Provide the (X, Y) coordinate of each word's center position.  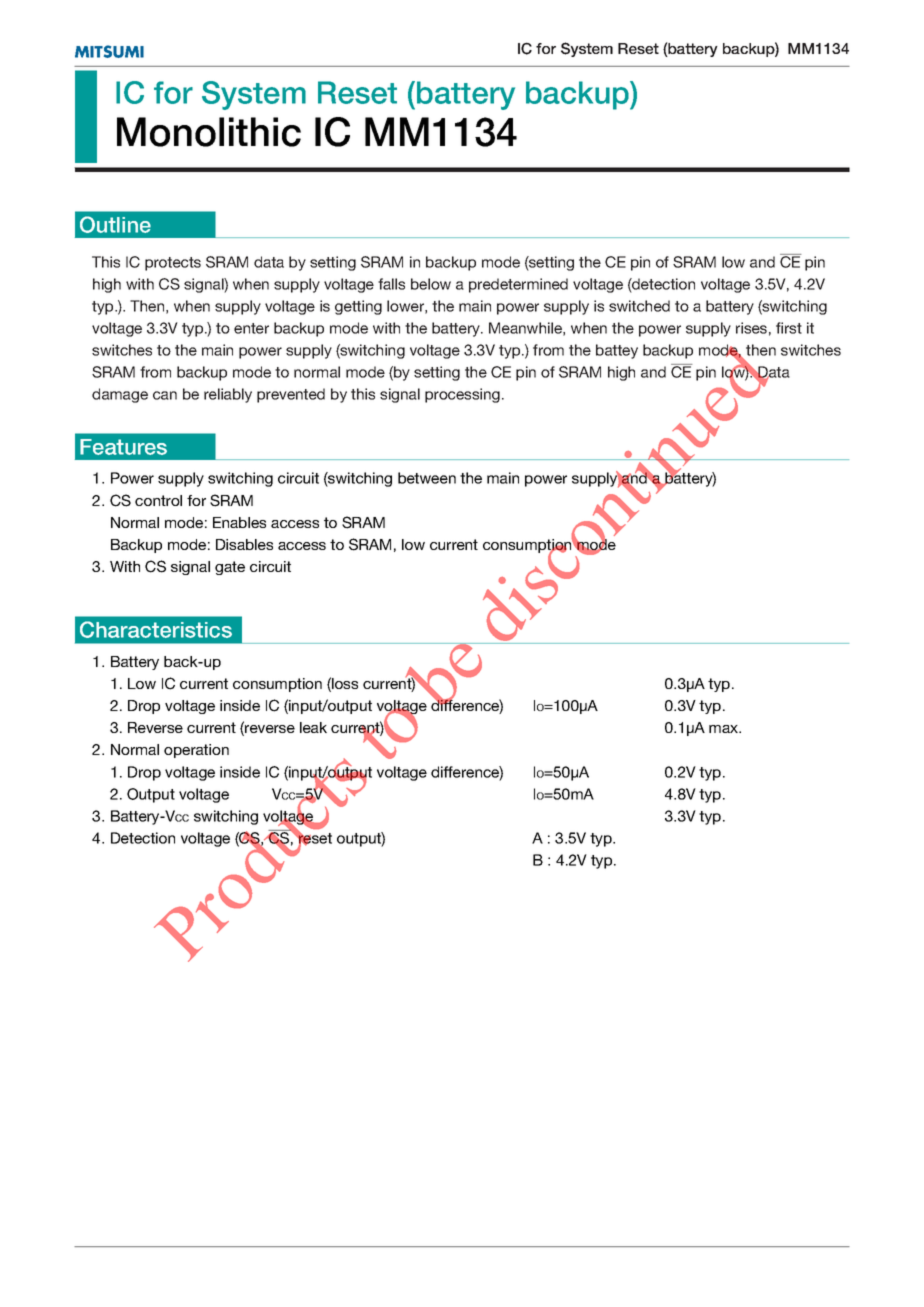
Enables (239, 522)
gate (230, 568)
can (165, 395)
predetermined (518, 285)
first (789, 328)
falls (391, 284)
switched (639, 306)
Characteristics (156, 629)
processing (462, 395)
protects (173, 264)
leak (313, 727)
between (427, 478)
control (158, 500)
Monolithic (209, 132)
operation (196, 751)
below (431, 284)
